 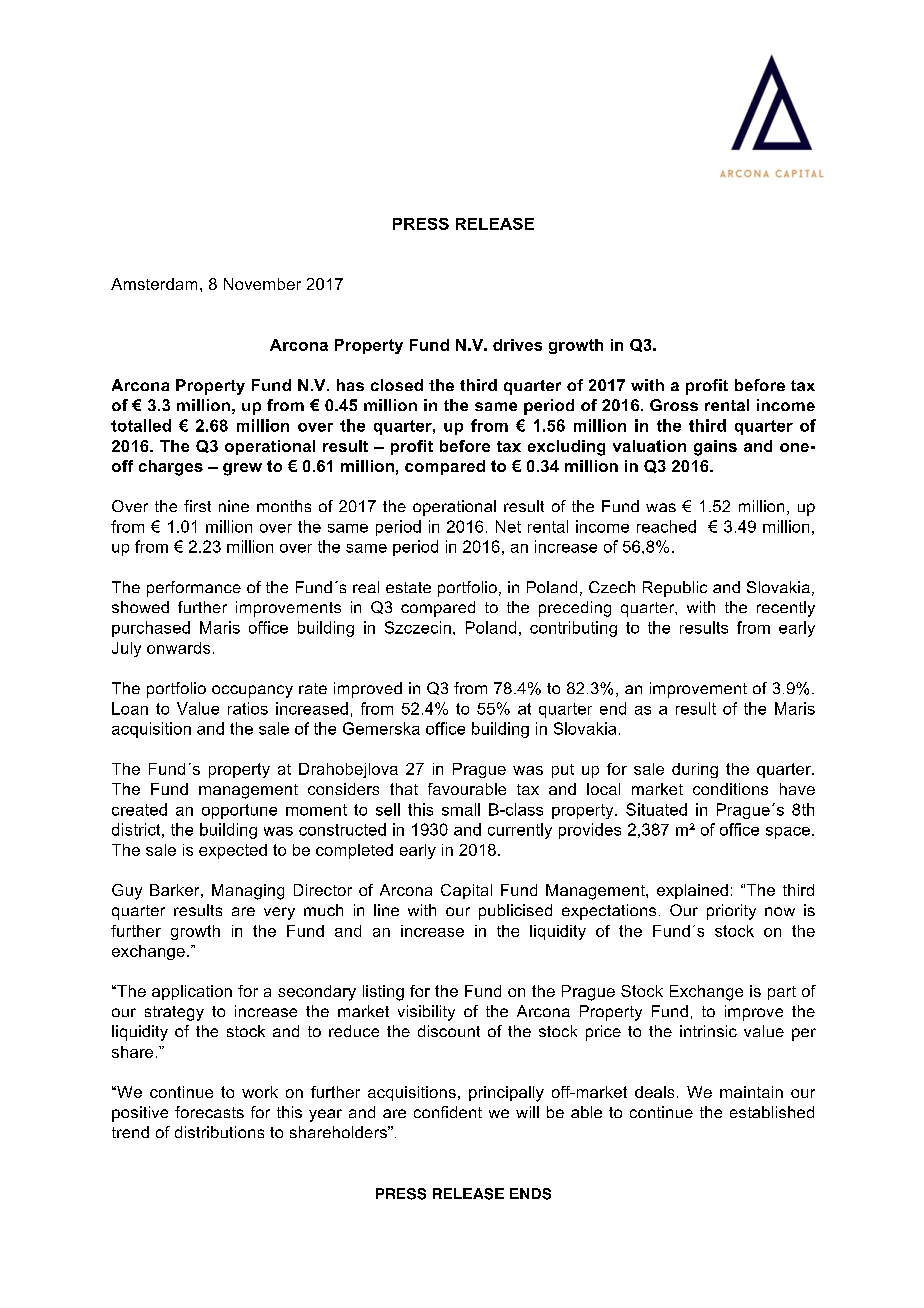 What do you see at coordinates (530, 1194) in the document?
I see `ENDS` at bounding box center [530, 1194].
